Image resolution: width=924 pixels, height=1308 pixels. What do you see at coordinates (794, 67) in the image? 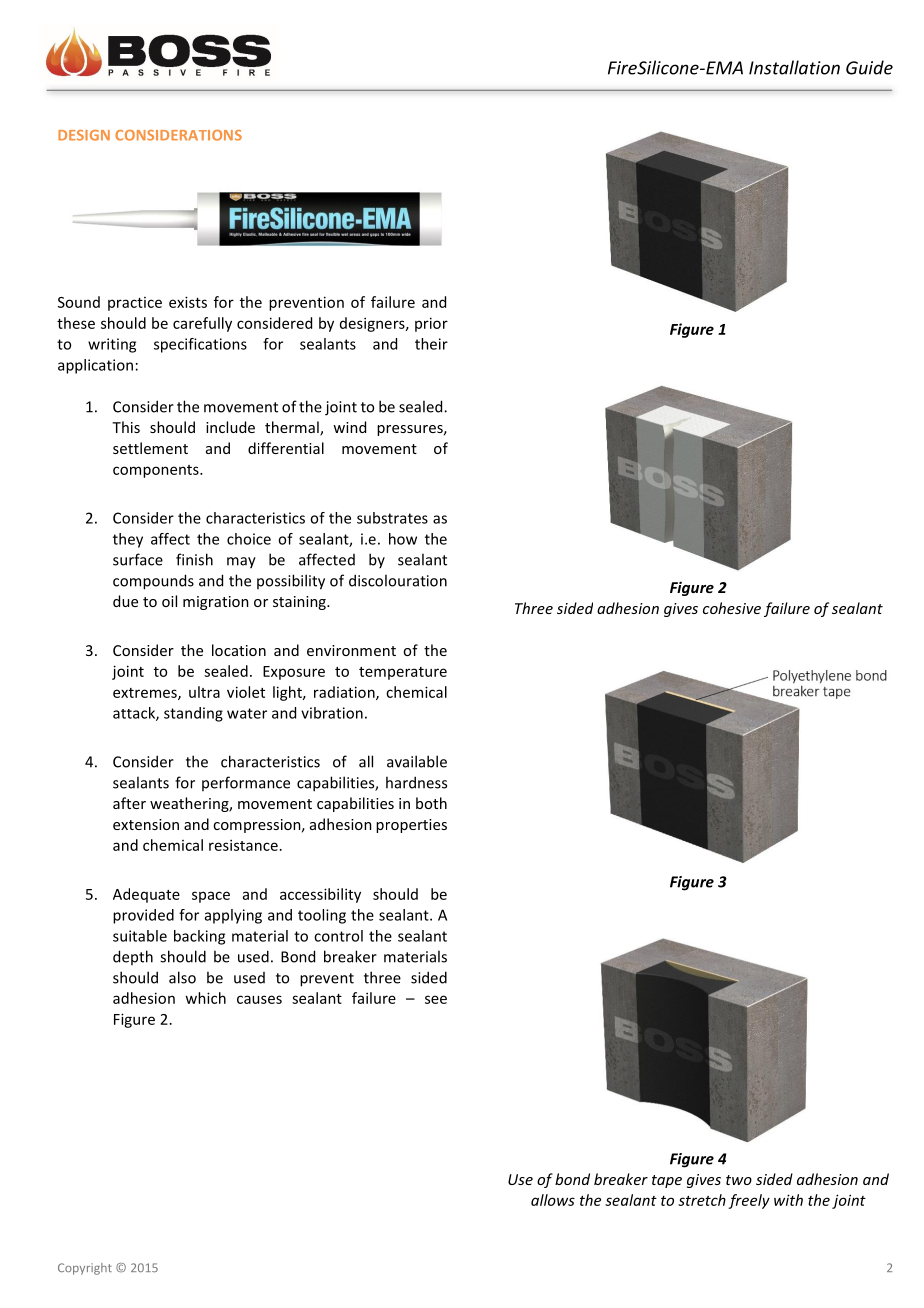
I see `Installation` at bounding box center [794, 67].
